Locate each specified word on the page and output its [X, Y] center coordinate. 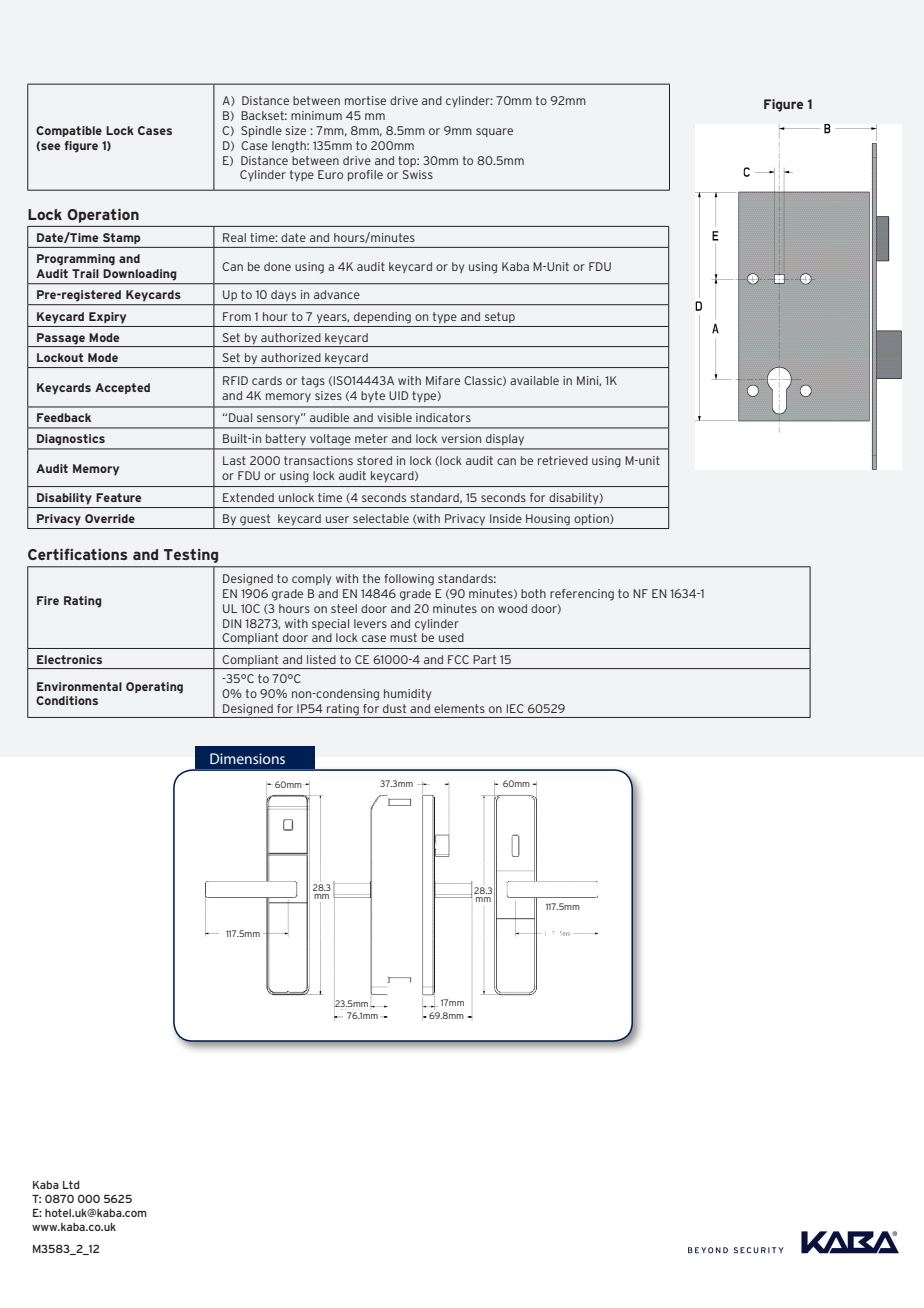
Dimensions [247, 758]
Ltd [71, 1185]
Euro [330, 174]
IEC [515, 708]
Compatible [69, 131]
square [494, 132]
